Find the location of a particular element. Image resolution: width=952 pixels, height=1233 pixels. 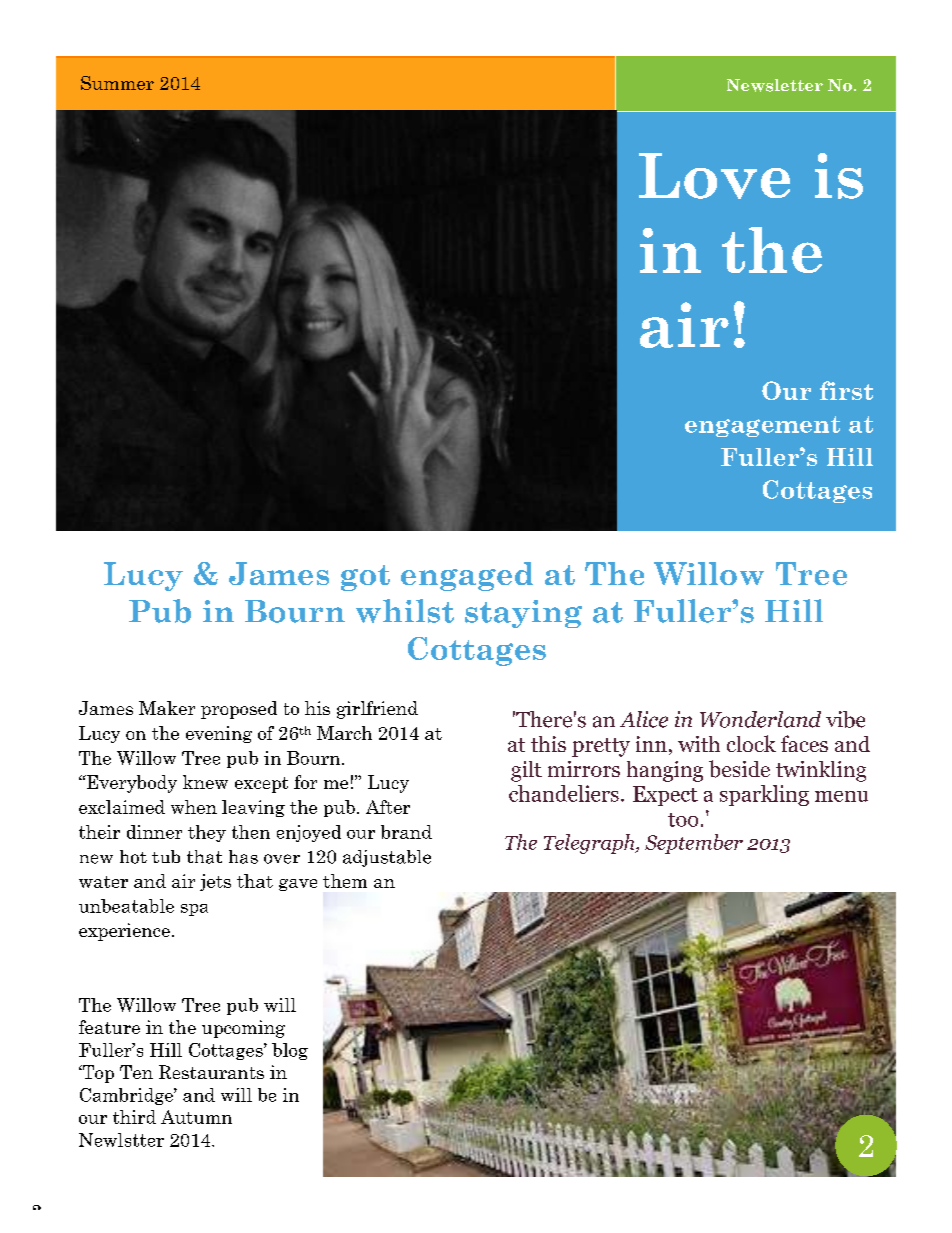

September is located at coordinates (694, 844).
